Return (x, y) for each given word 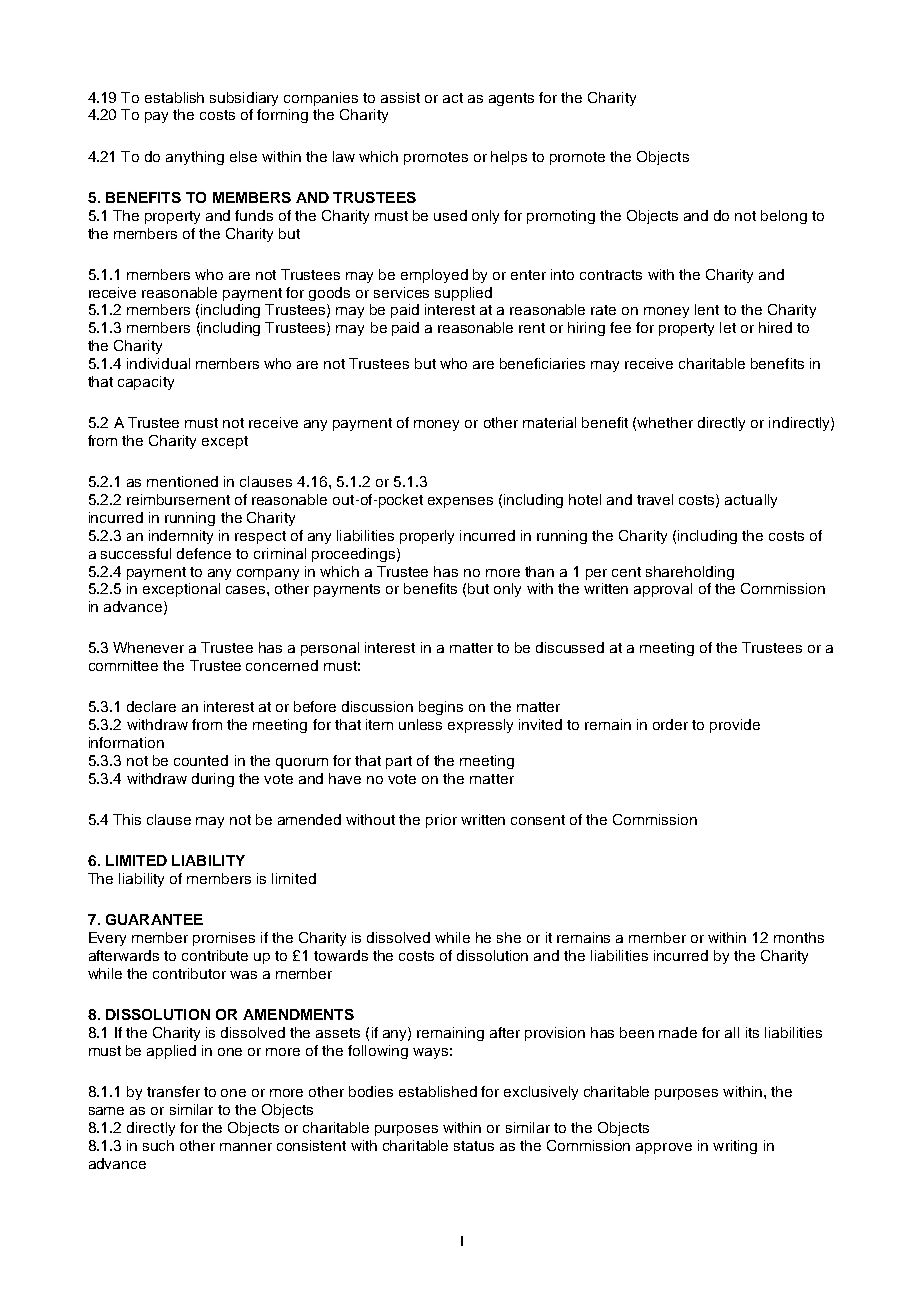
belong (784, 217)
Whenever (148, 647)
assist (400, 97)
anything (195, 158)
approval (663, 590)
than (539, 571)
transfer (173, 1091)
